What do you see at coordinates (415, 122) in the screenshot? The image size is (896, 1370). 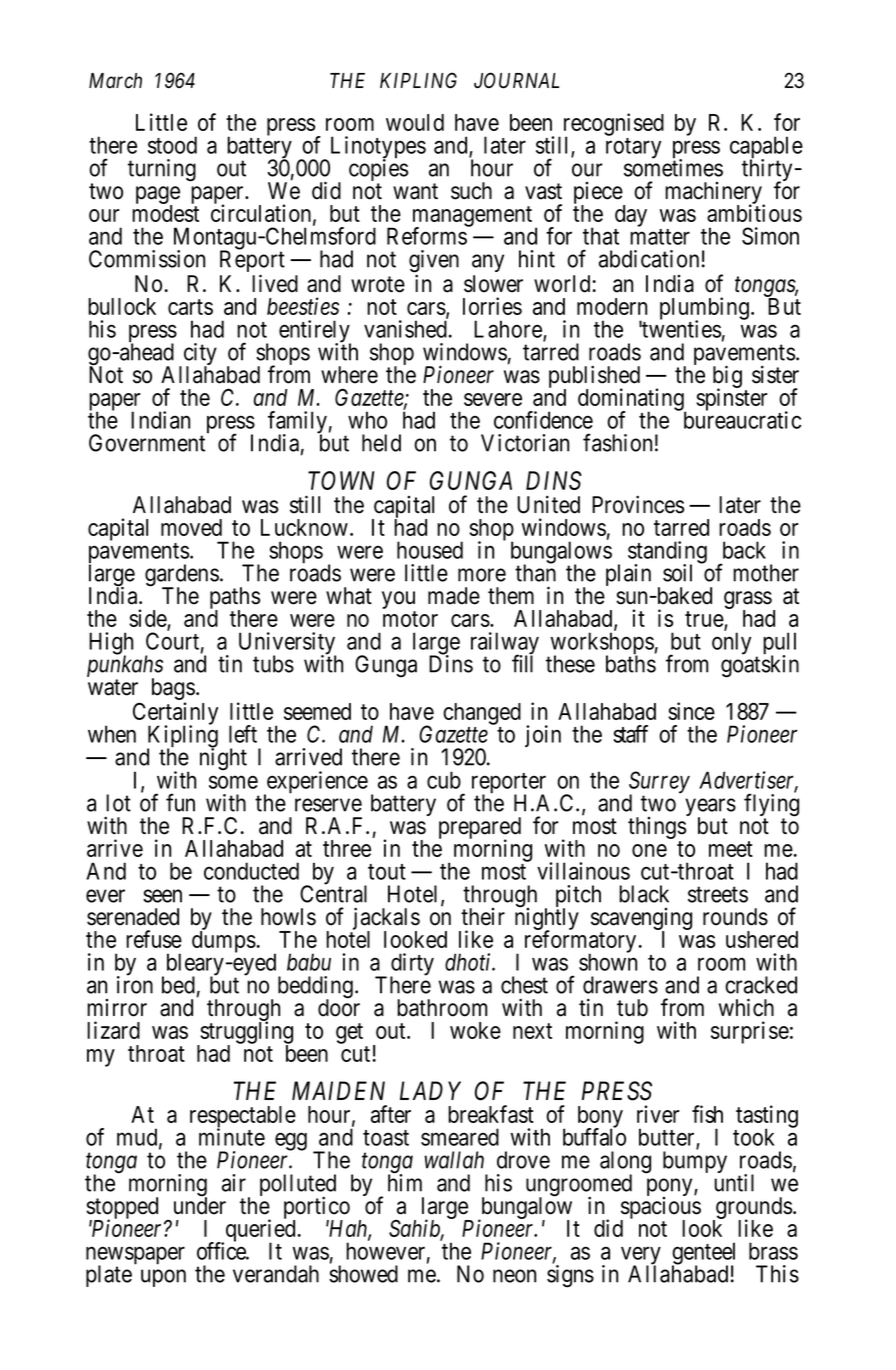 I see `would` at bounding box center [415, 122].
